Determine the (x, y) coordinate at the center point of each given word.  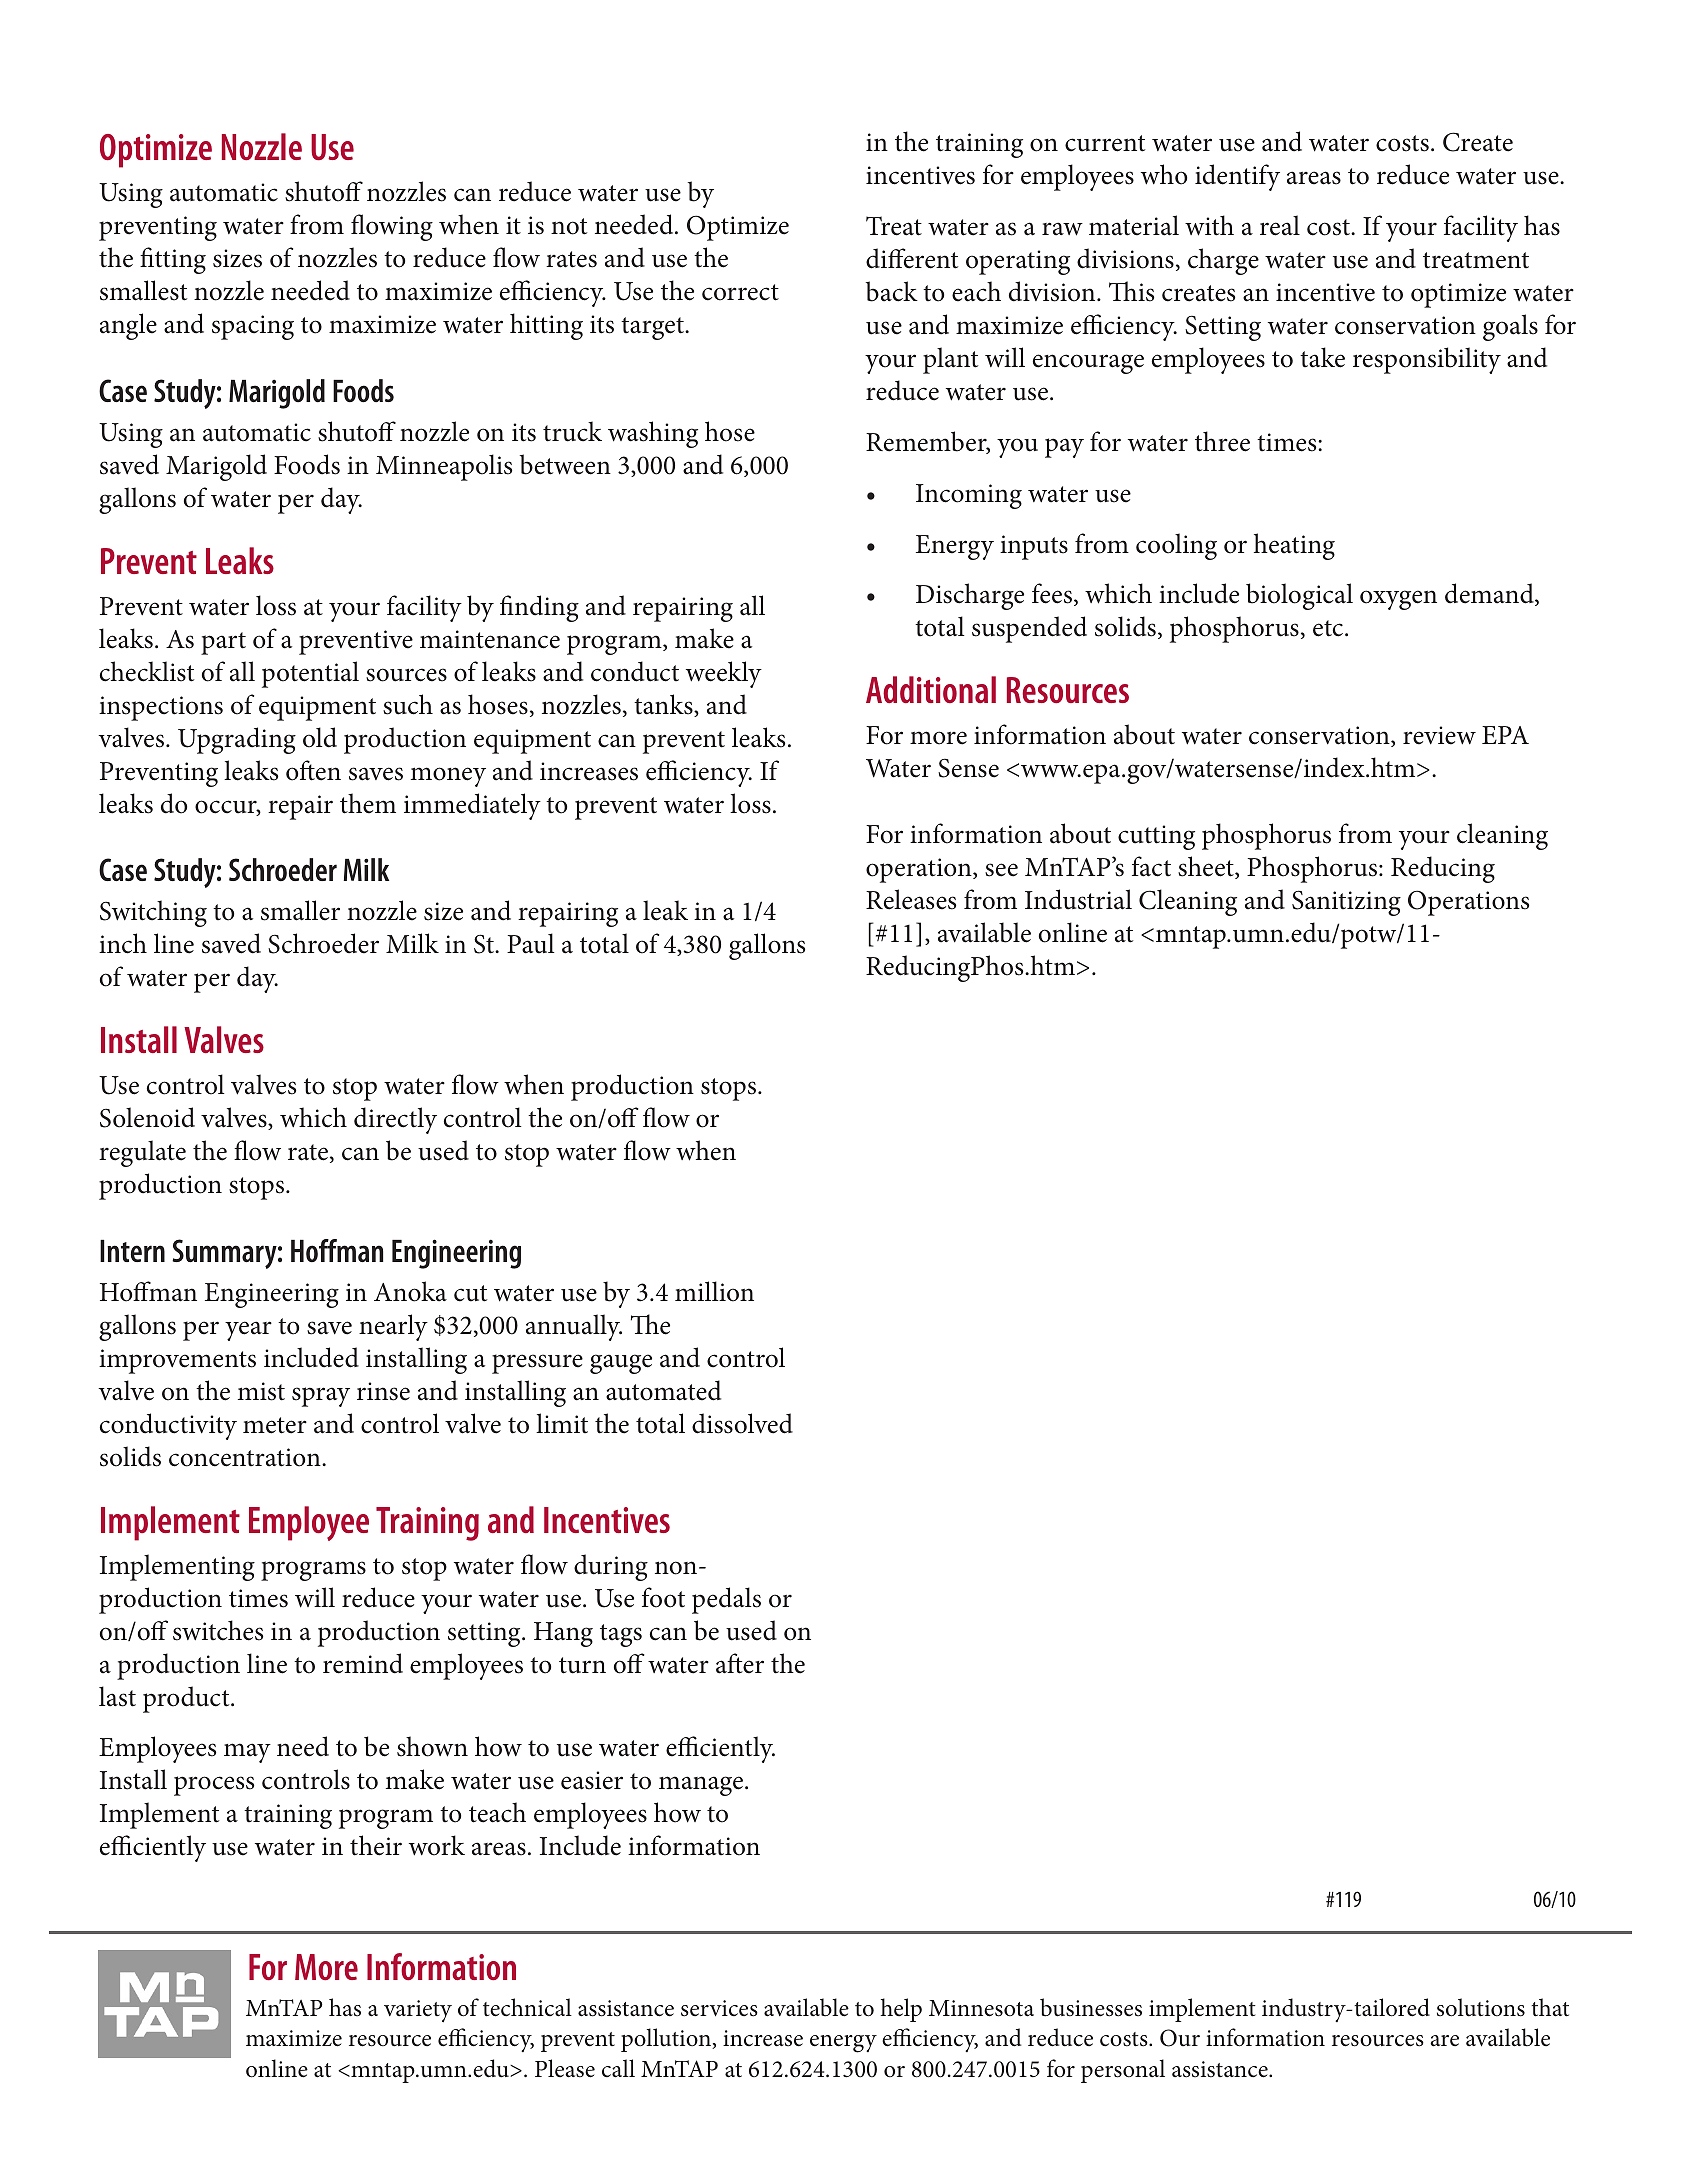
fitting (173, 260)
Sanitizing (1346, 903)
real (1280, 225)
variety (418, 2011)
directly (395, 1120)
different (912, 258)
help (901, 2010)
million (714, 1291)
